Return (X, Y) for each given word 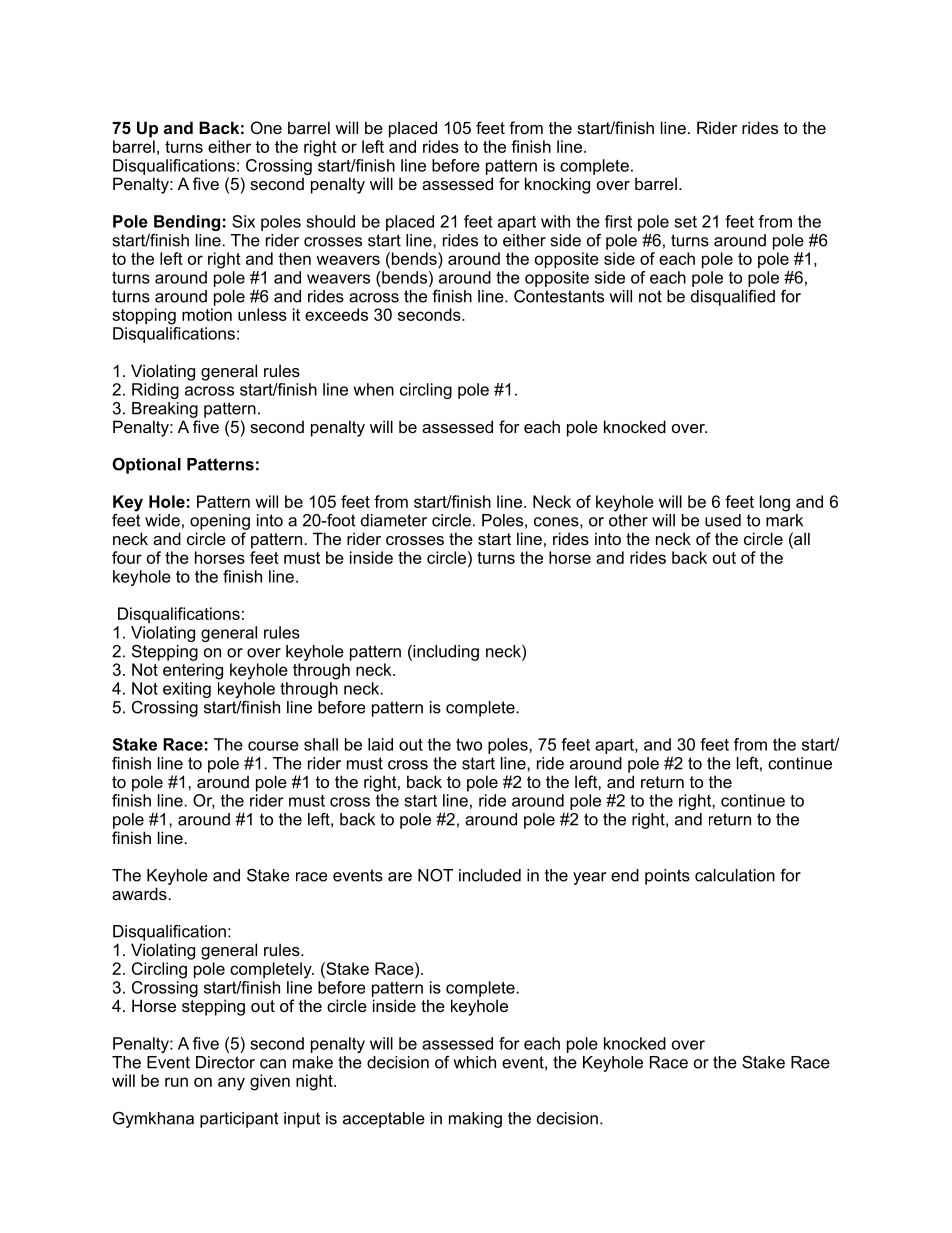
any (231, 1084)
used (723, 520)
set (685, 222)
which (474, 1062)
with (555, 221)
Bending (187, 223)
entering (193, 671)
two (469, 744)
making (475, 1120)
